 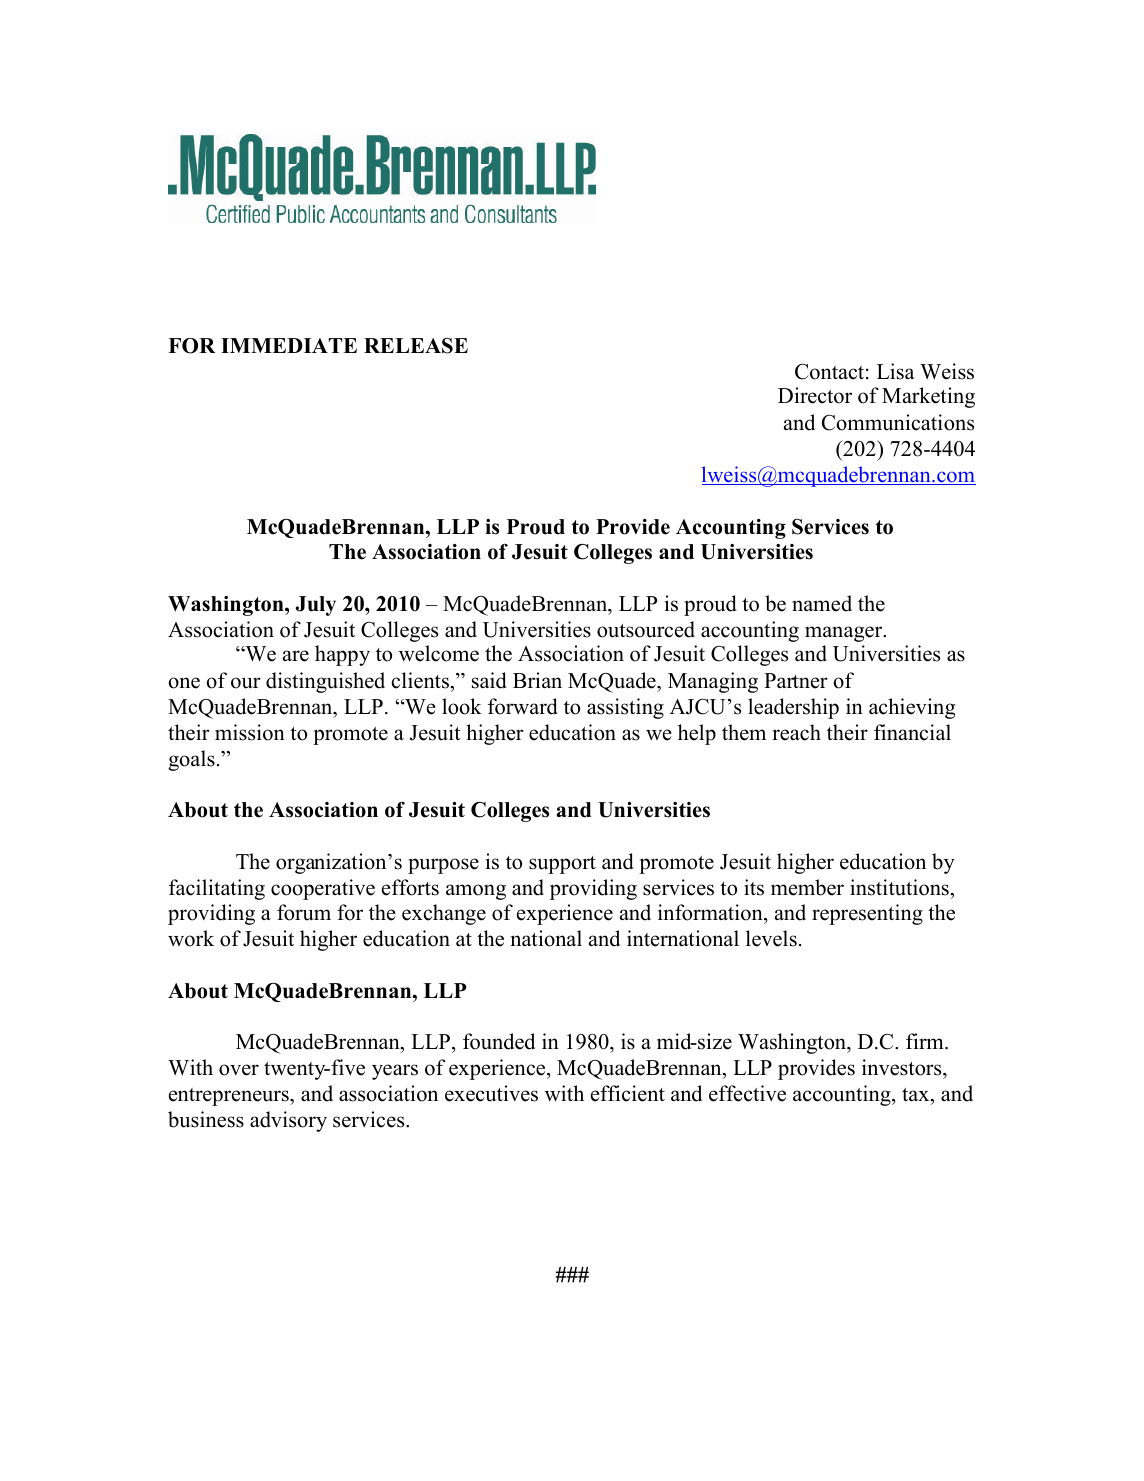 What do you see at coordinates (903, 1067) in the screenshot?
I see `investors` at bounding box center [903, 1067].
